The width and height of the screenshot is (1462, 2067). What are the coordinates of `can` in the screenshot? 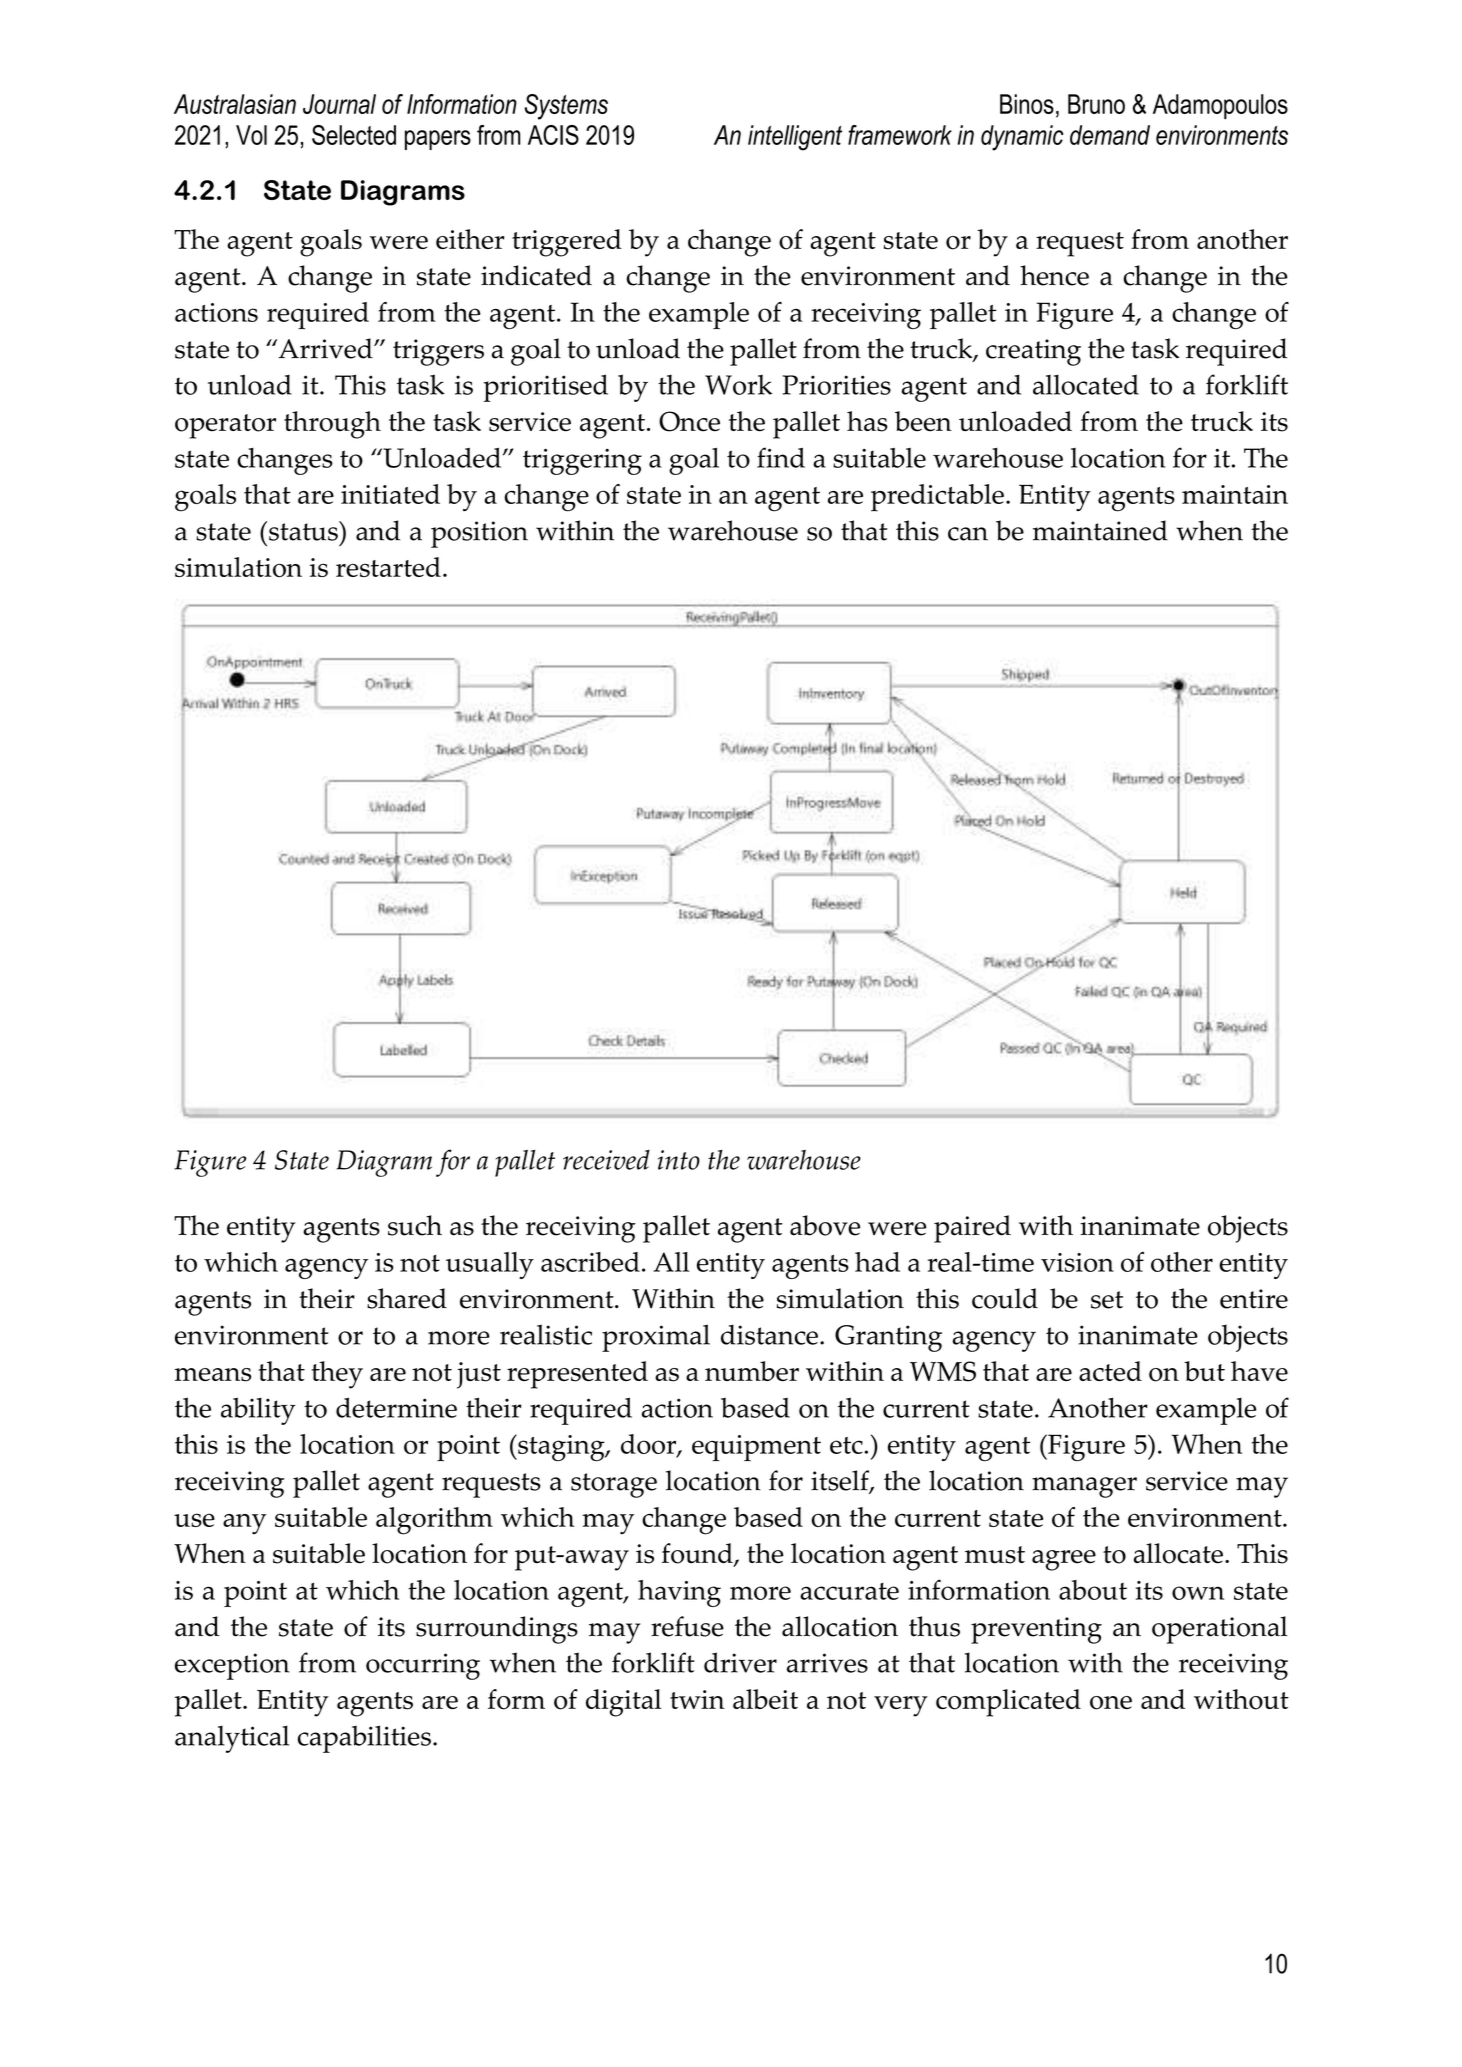 It's located at (968, 534).
